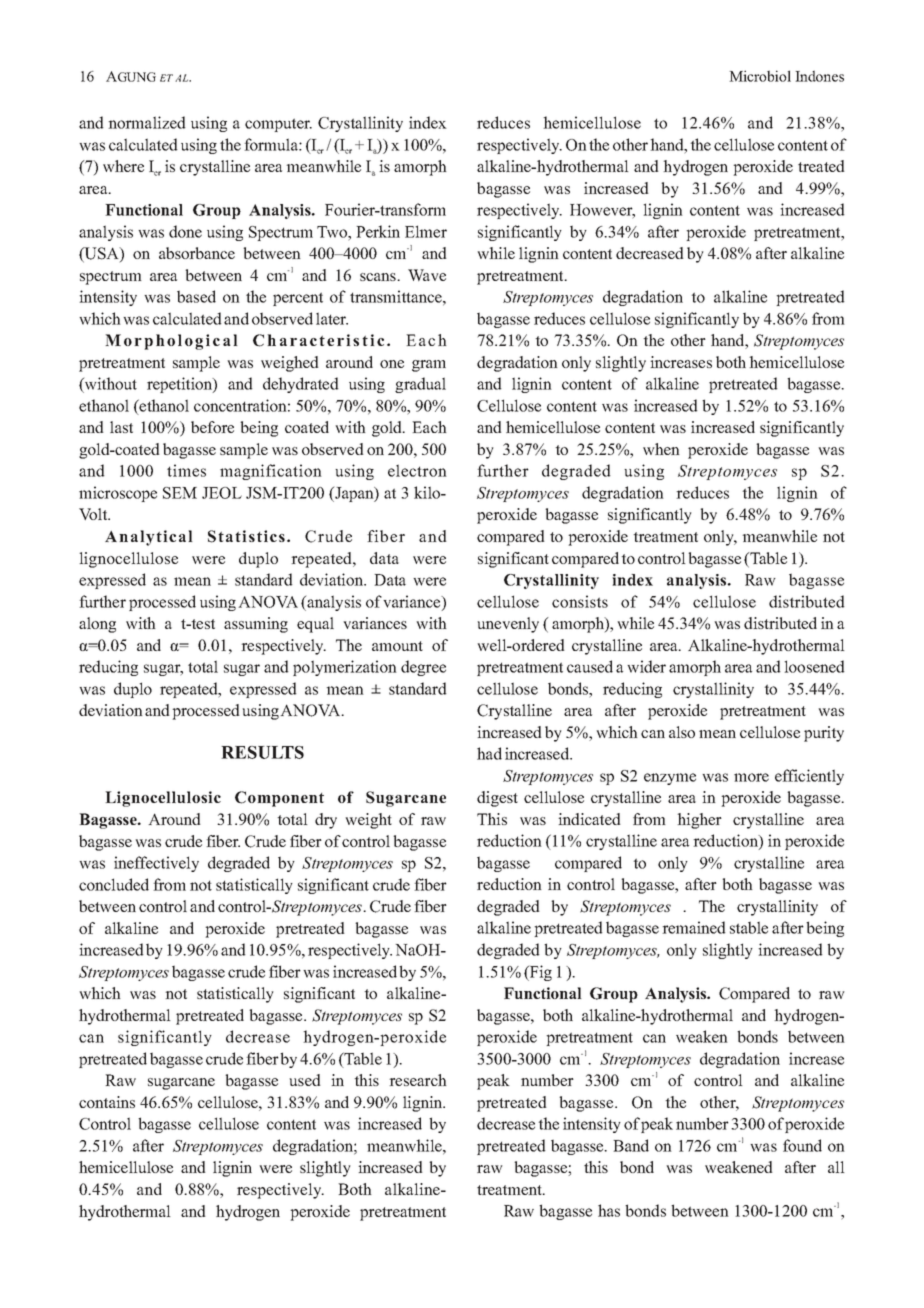 The height and width of the screenshot is (1308, 924). Describe the element at coordinates (760, 76) in the screenshot. I see `Microbiol` at that location.
